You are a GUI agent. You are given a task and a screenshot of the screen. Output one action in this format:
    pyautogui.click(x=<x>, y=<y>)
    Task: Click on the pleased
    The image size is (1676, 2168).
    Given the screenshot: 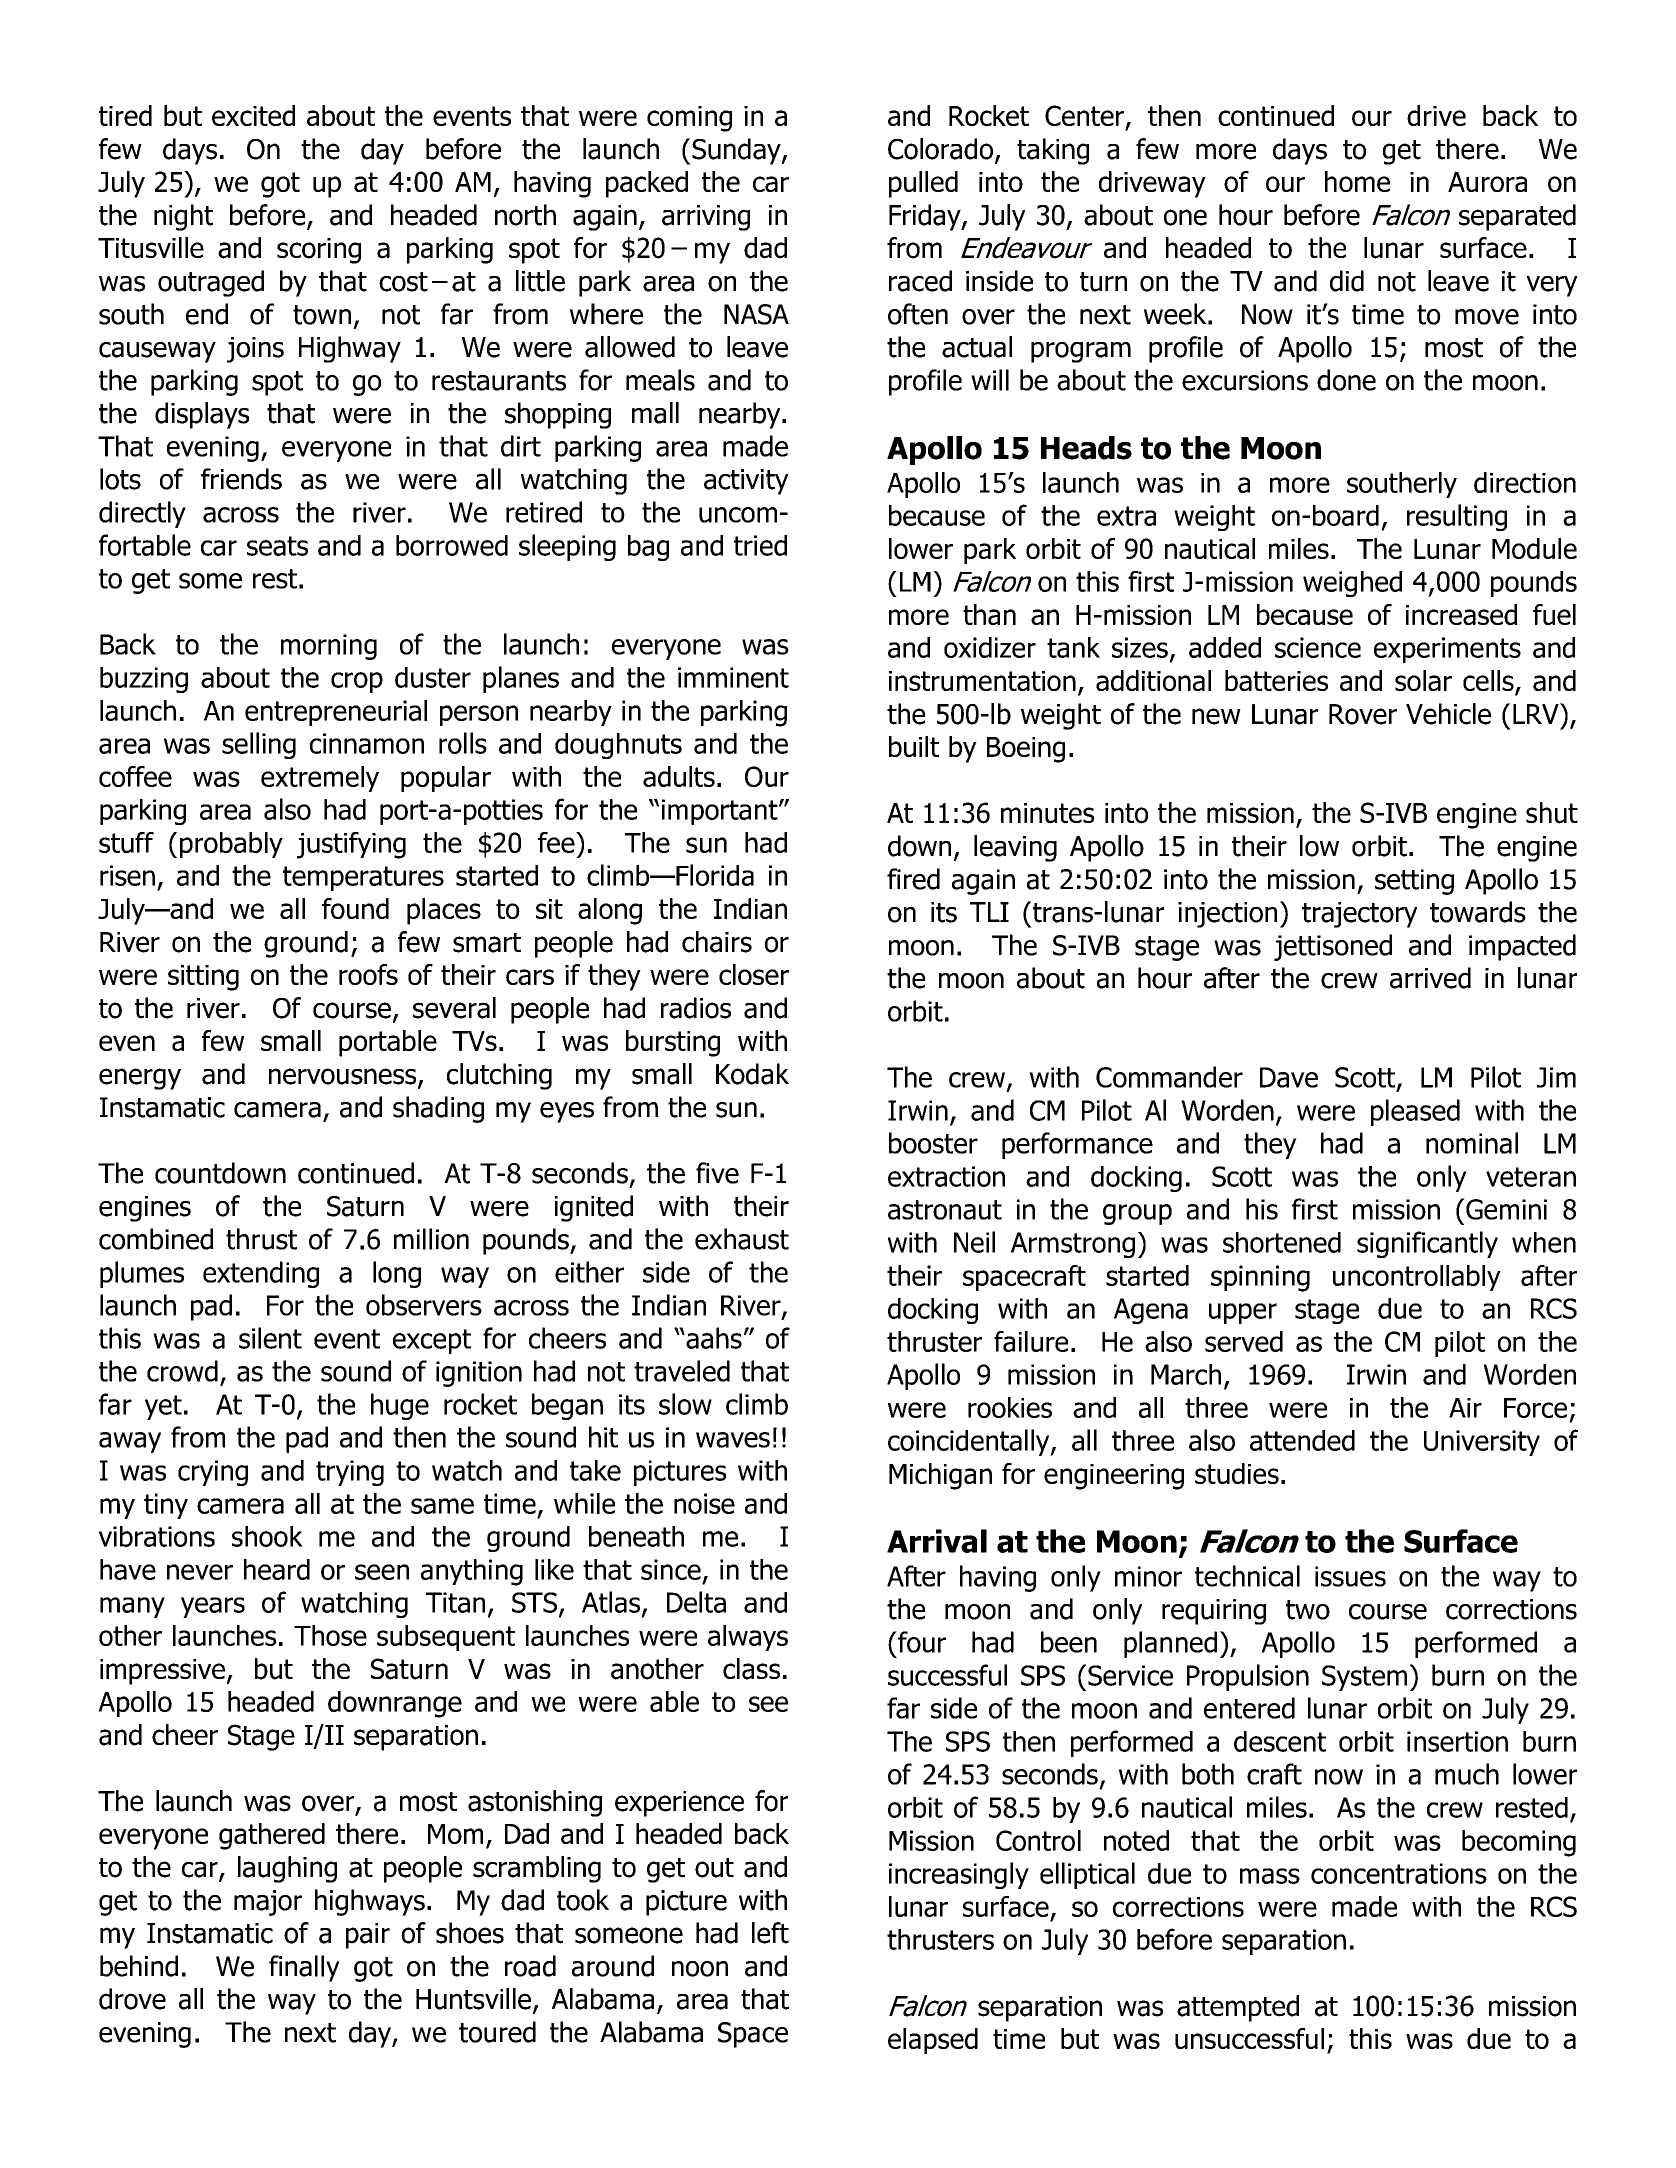 What is the action you would take?
    pyautogui.click(x=1415, y=1112)
